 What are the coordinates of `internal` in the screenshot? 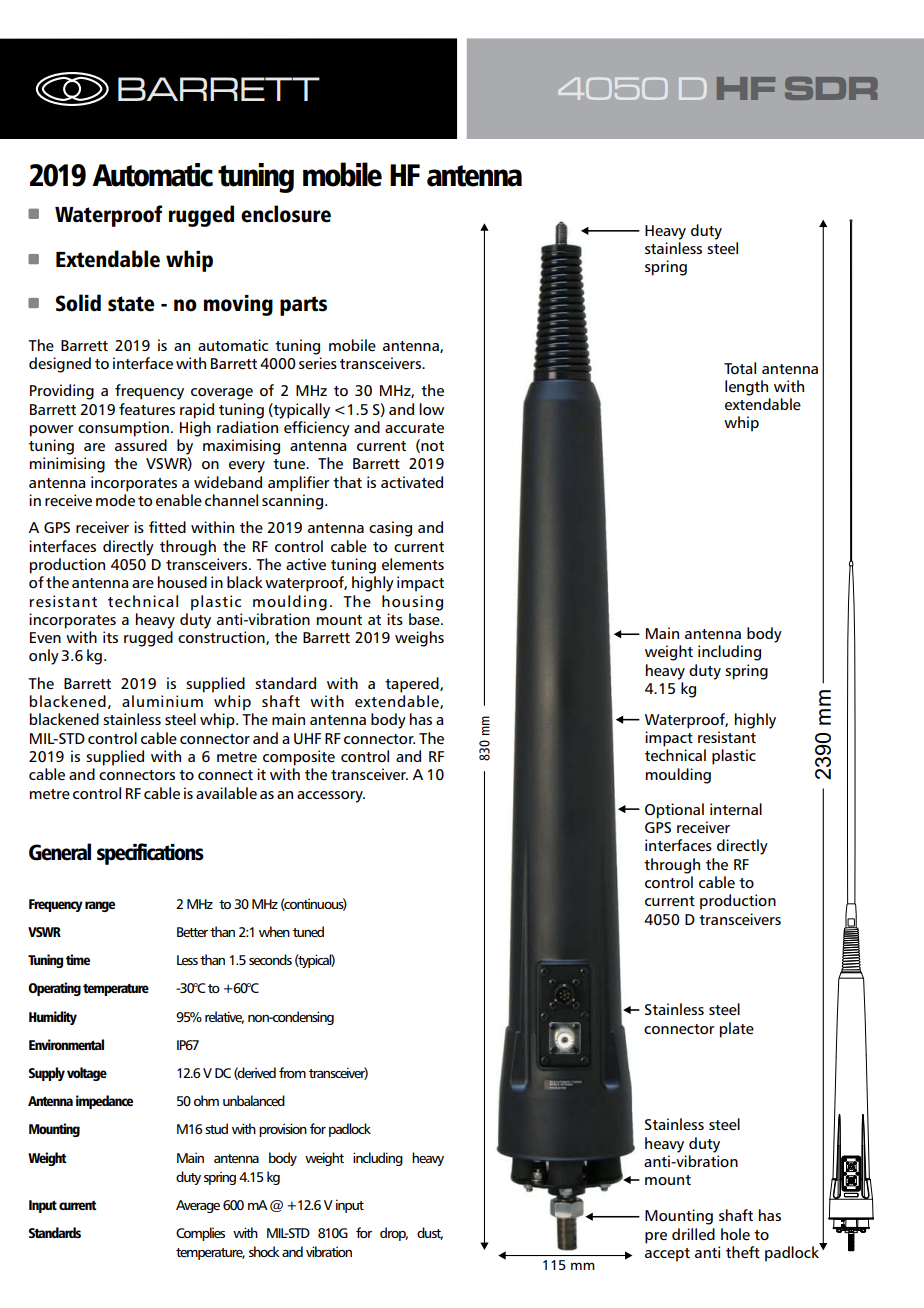 It's located at (736, 809).
